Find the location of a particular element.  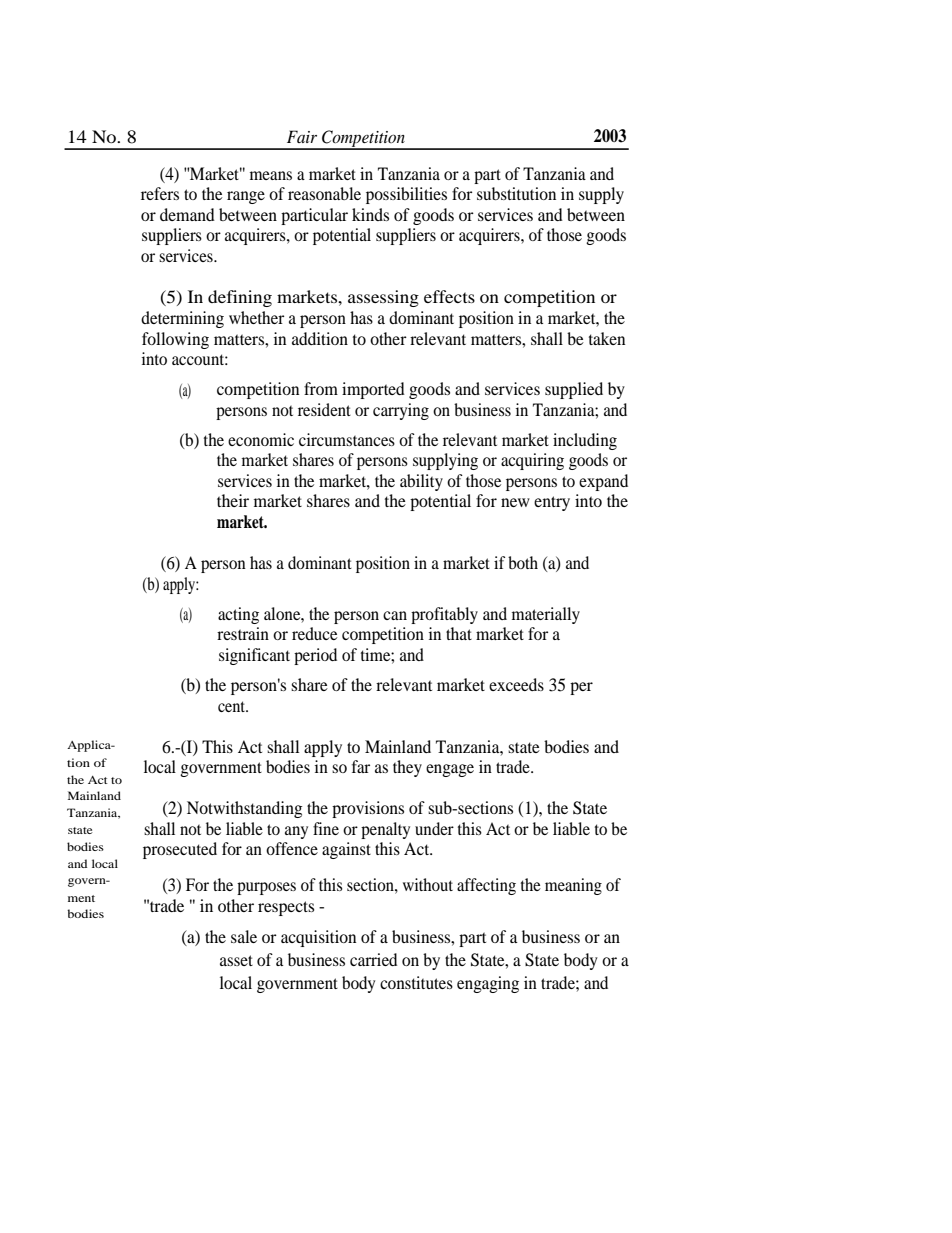

range is located at coordinates (246, 197).
